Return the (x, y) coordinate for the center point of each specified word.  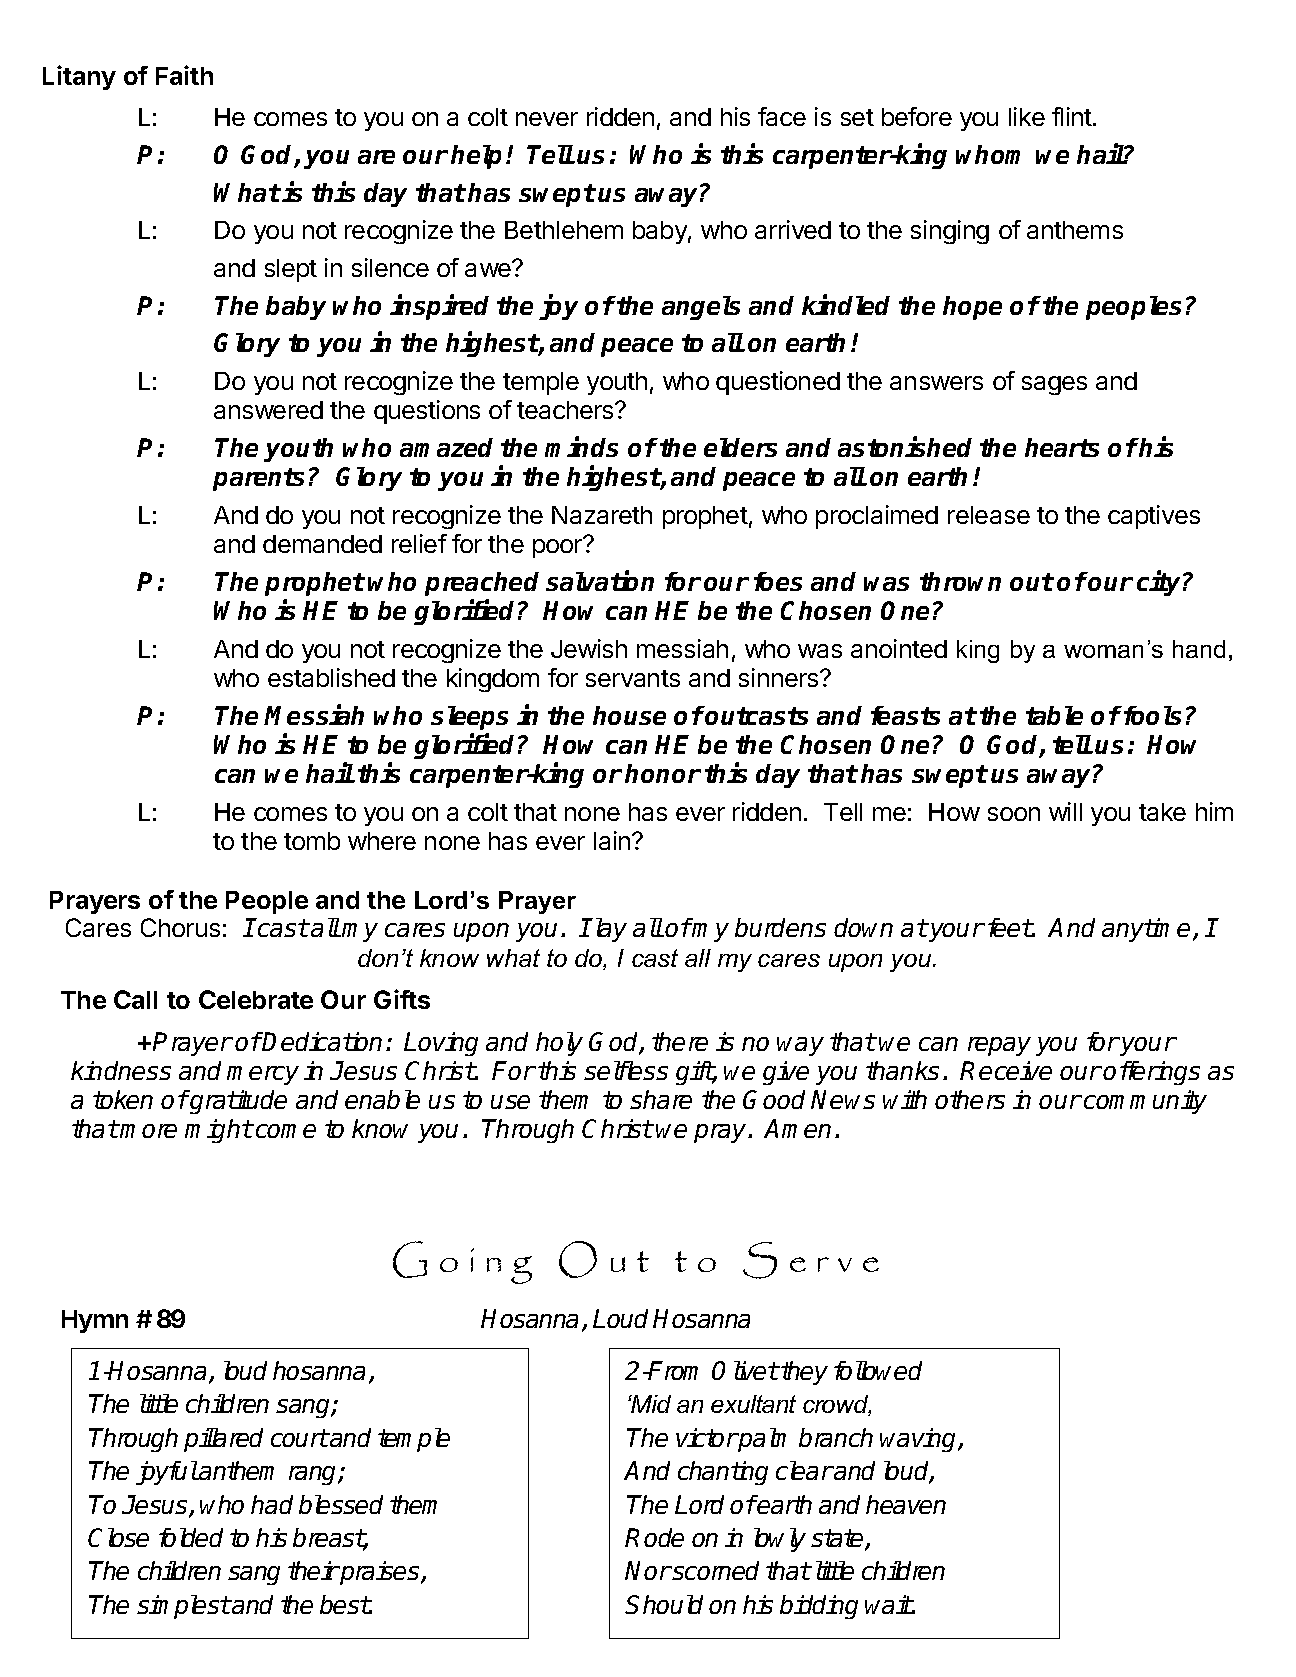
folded (191, 1537)
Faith (184, 75)
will (1065, 811)
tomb (312, 841)
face (782, 116)
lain (613, 840)
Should (664, 1604)
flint (1073, 116)
